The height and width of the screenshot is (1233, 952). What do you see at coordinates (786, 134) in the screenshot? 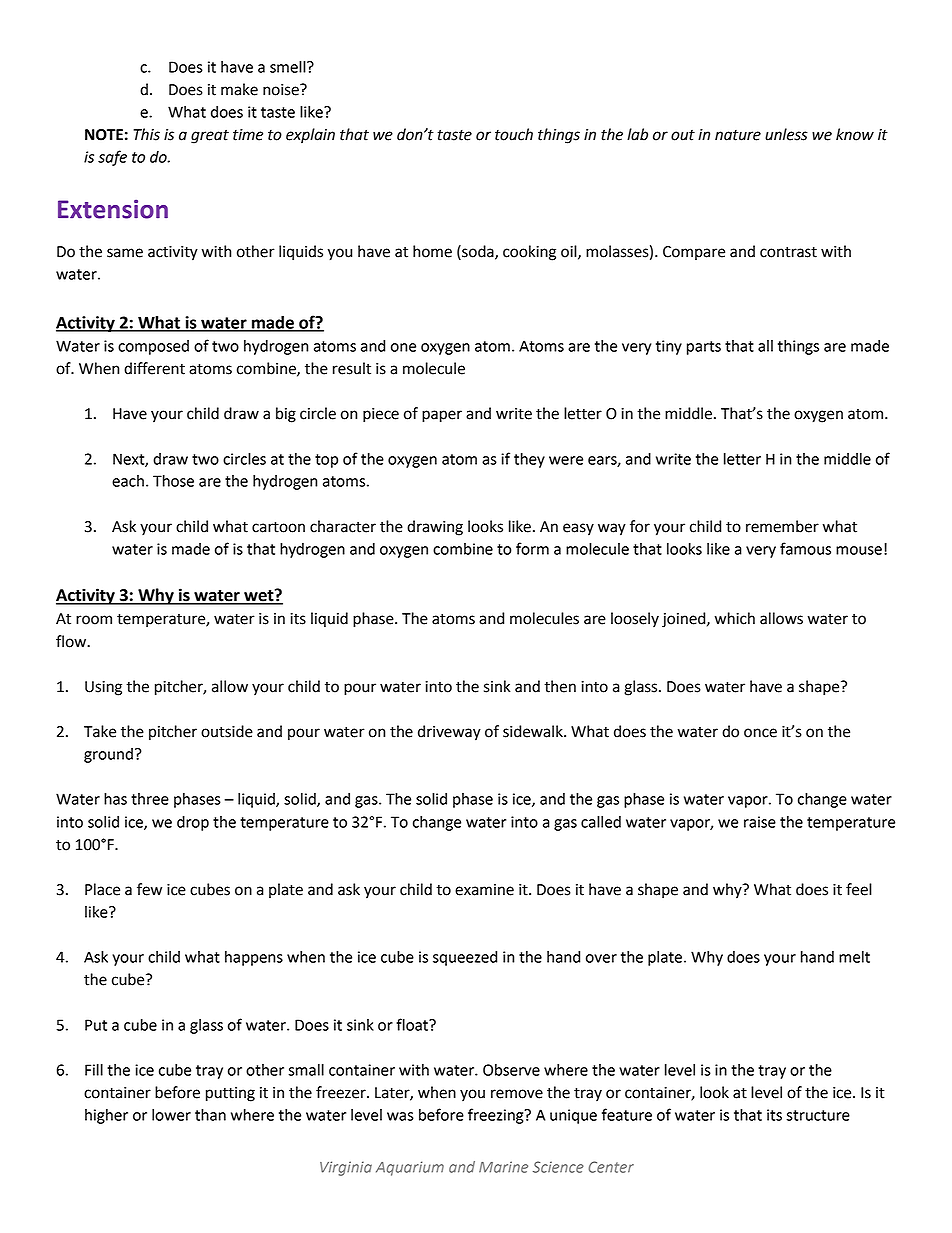
I see `unless` at bounding box center [786, 134].
